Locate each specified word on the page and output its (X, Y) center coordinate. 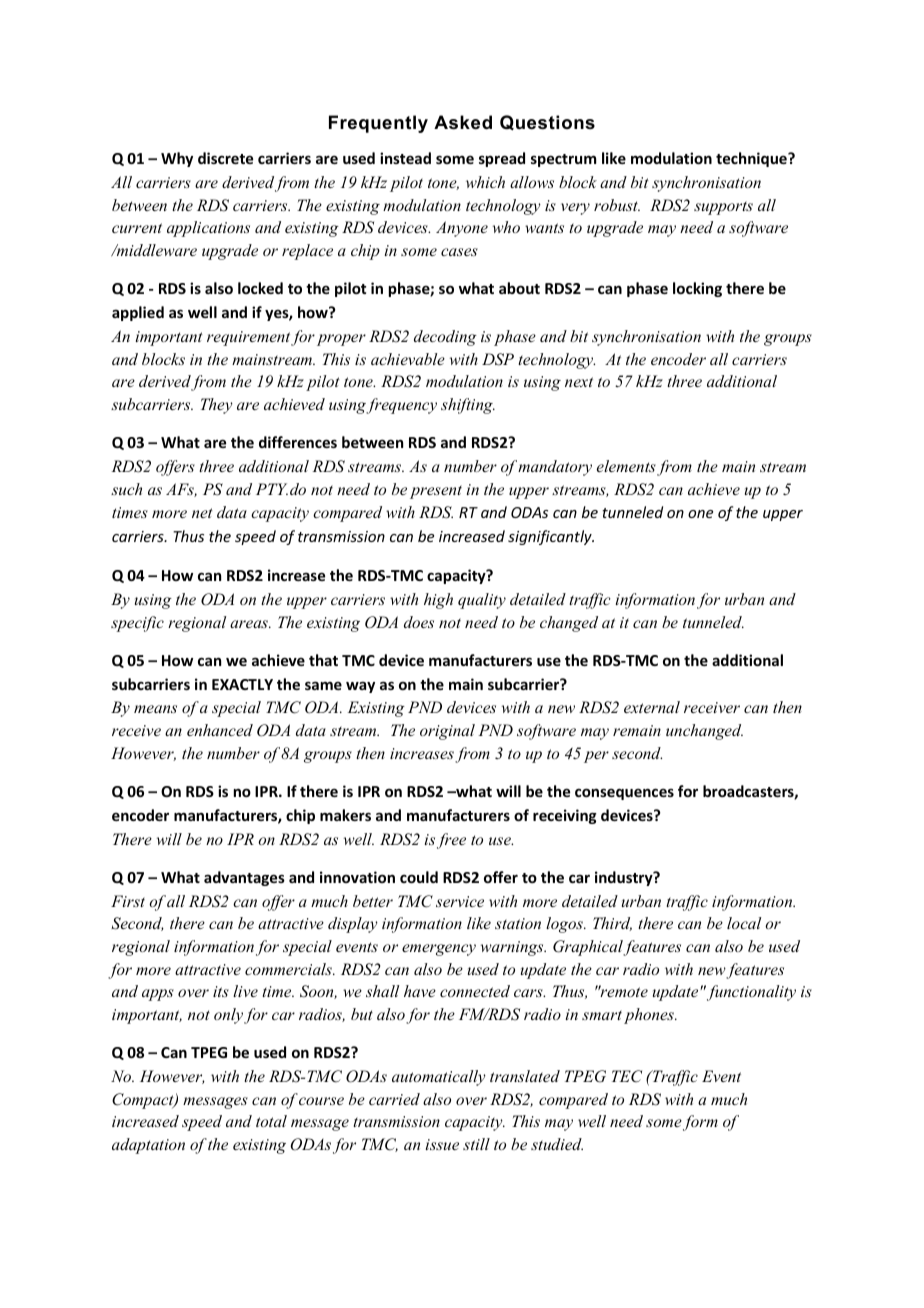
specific (137, 624)
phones (650, 1016)
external (652, 707)
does (419, 622)
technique (752, 159)
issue (442, 1144)
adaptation (148, 1146)
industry (625, 878)
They (217, 406)
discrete (225, 158)
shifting (468, 406)
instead (405, 158)
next (579, 382)
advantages (244, 878)
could (419, 877)
